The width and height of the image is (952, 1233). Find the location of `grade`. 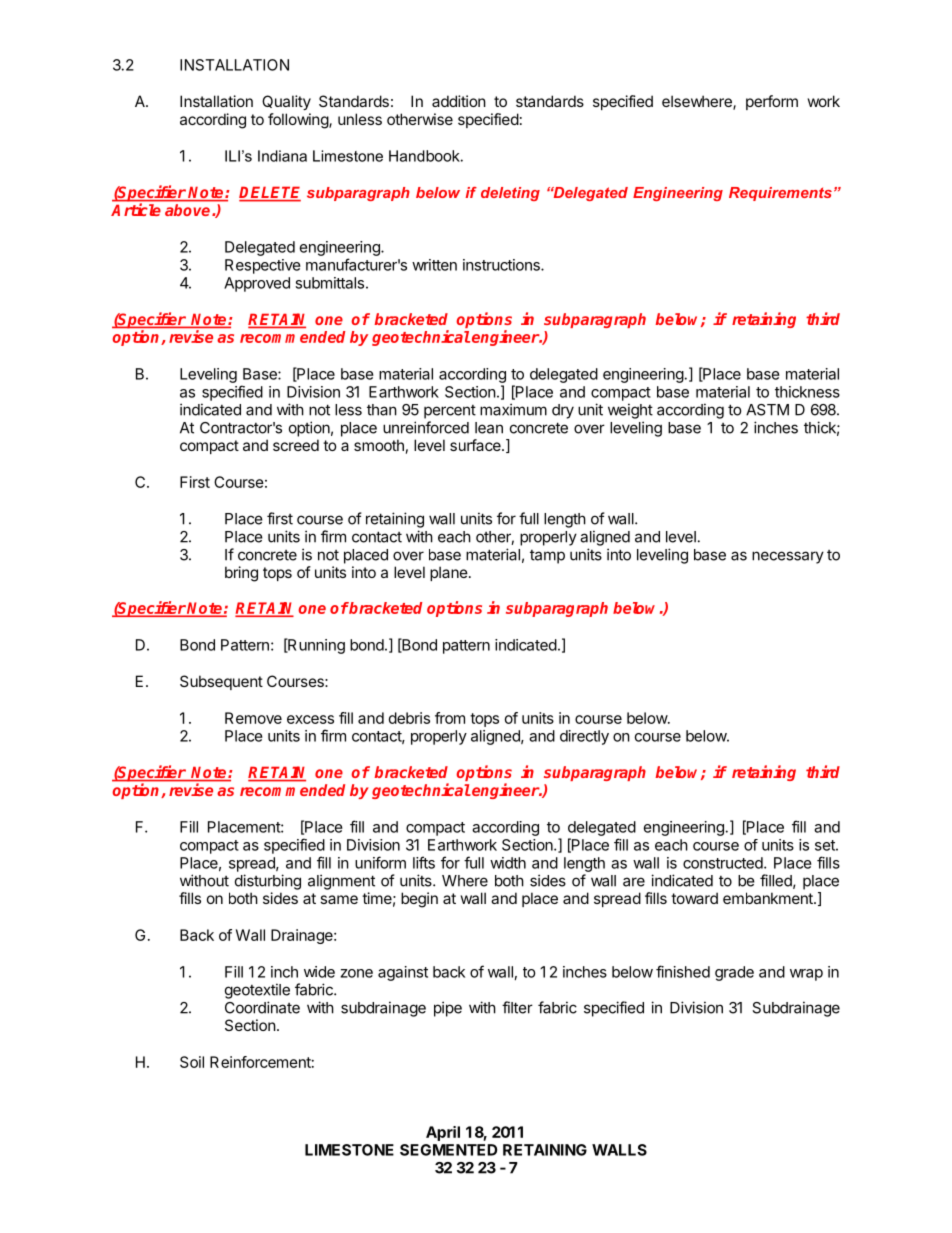

grade is located at coordinates (734, 973).
